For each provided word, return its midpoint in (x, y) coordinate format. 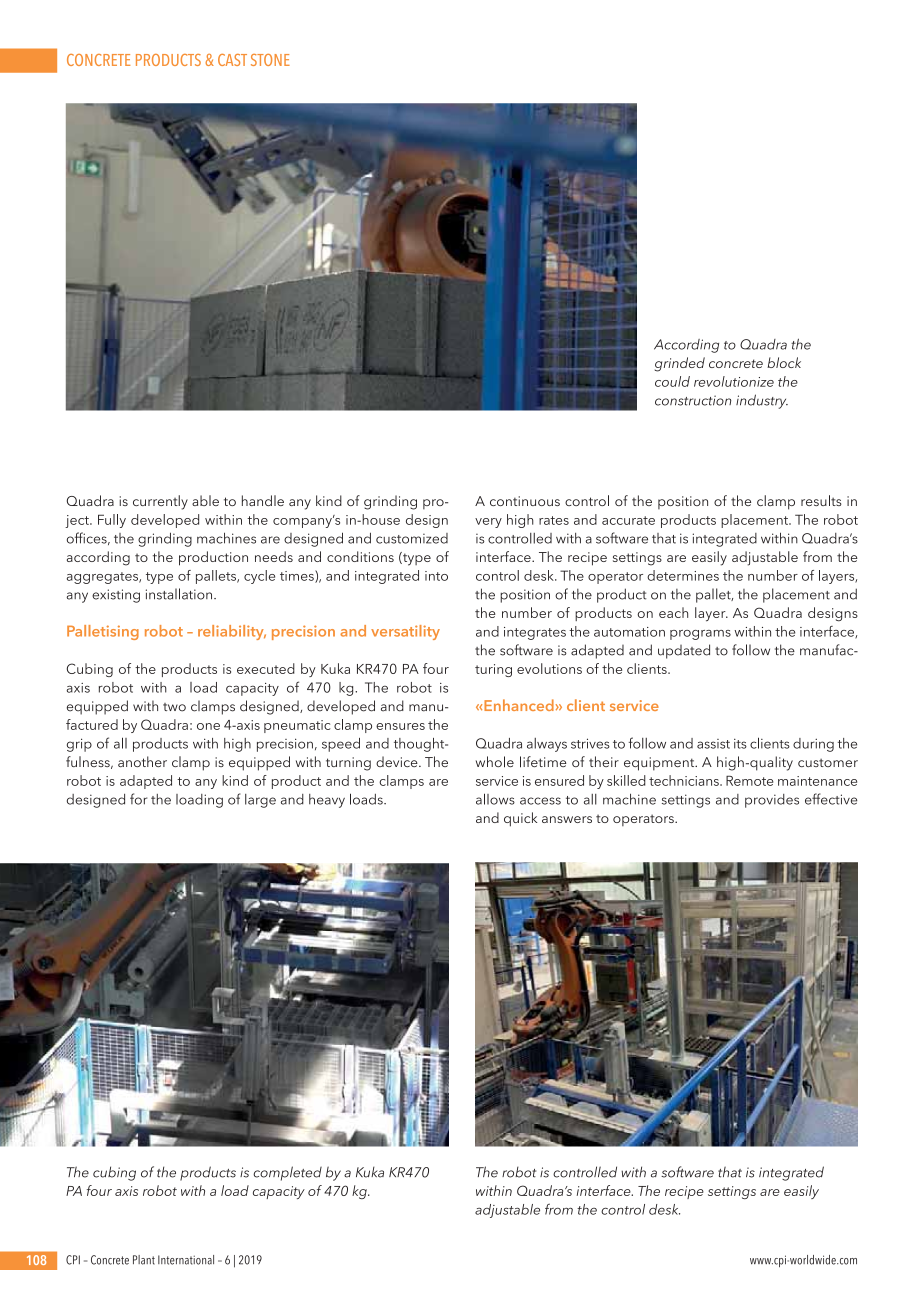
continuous (525, 501)
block (784, 362)
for (138, 799)
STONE (270, 60)
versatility (405, 632)
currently (160, 502)
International (186, 1260)
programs (700, 635)
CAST (232, 60)
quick (520, 819)
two (174, 707)
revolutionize (734, 381)
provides (772, 801)
